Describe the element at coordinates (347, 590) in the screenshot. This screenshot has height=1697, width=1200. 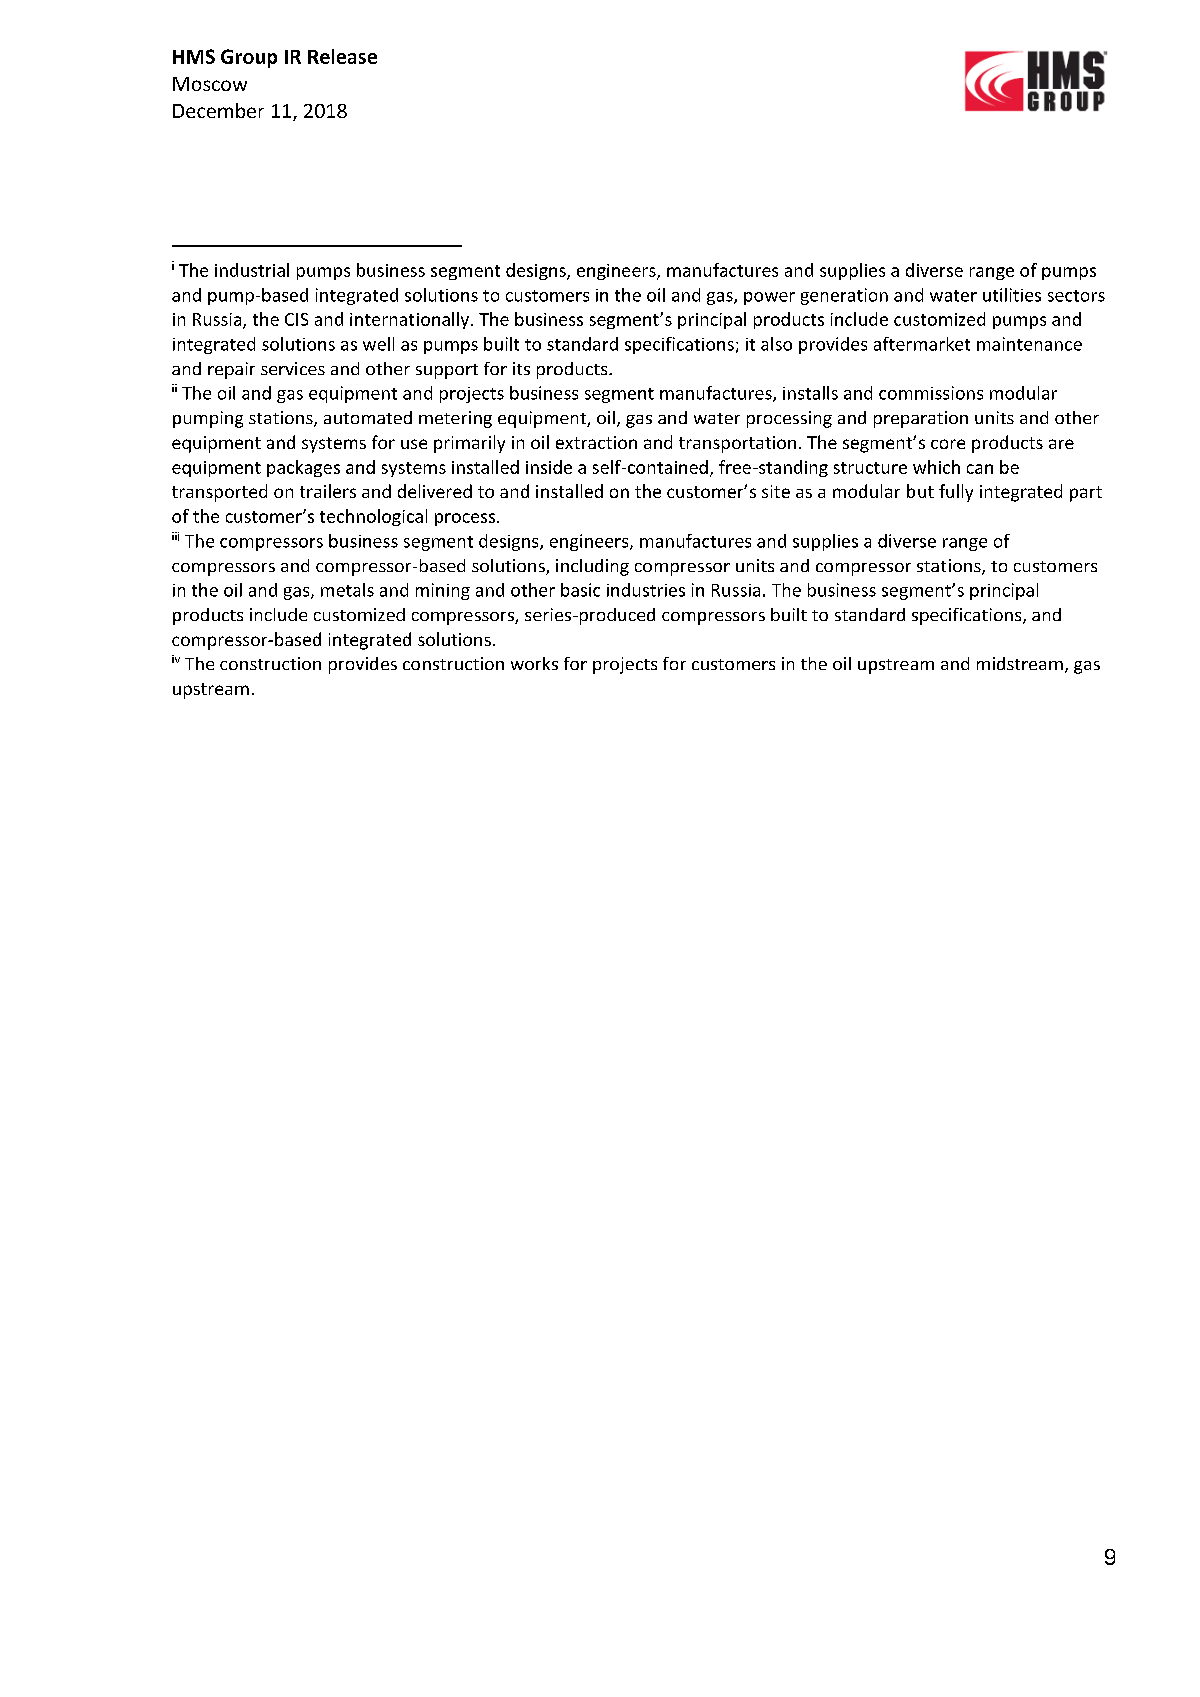
I see `metals` at that location.
